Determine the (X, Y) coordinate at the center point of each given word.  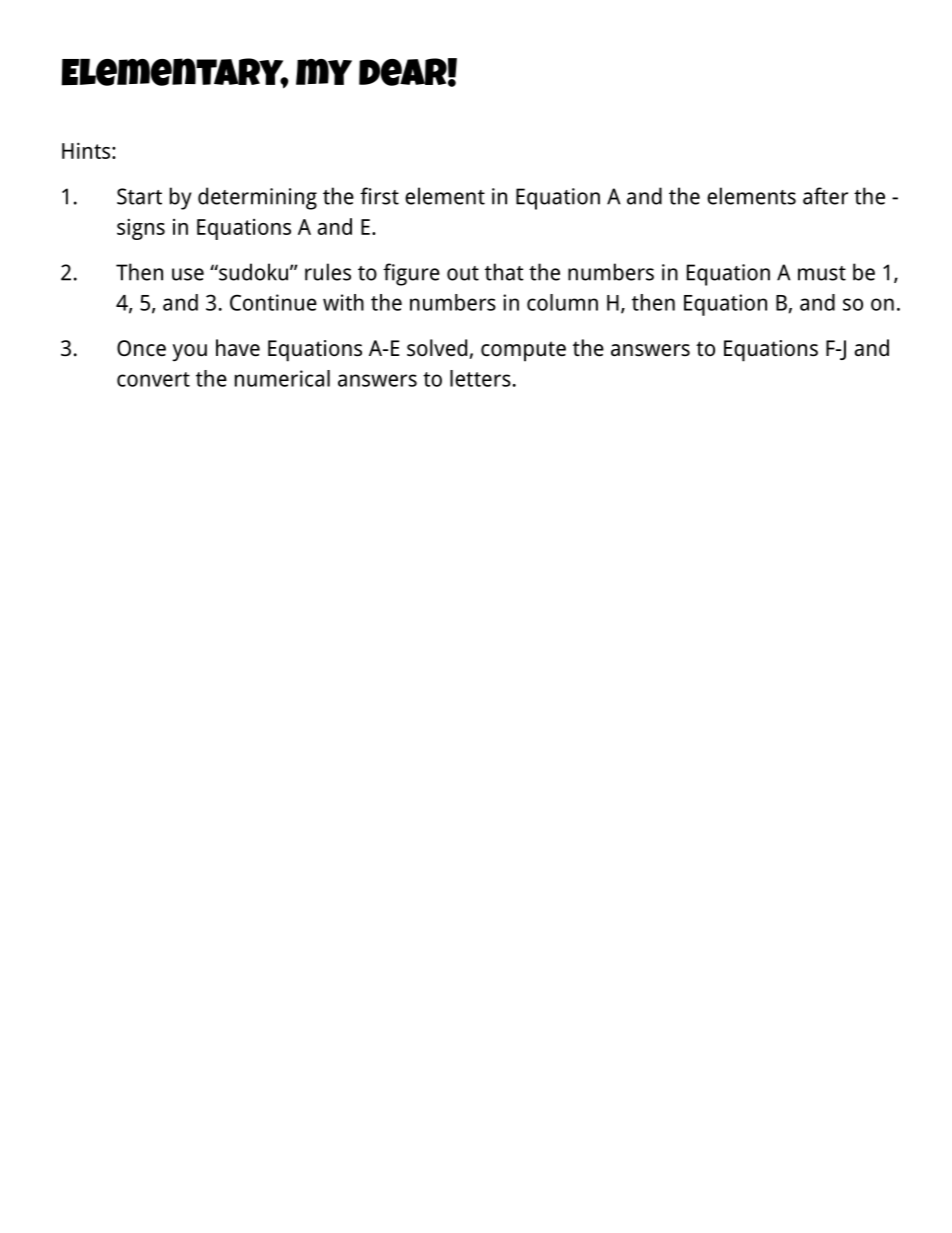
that (504, 272)
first (379, 196)
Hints (87, 150)
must (822, 273)
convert (153, 379)
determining (257, 198)
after (825, 196)
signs (141, 229)
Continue (273, 302)
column (562, 302)
